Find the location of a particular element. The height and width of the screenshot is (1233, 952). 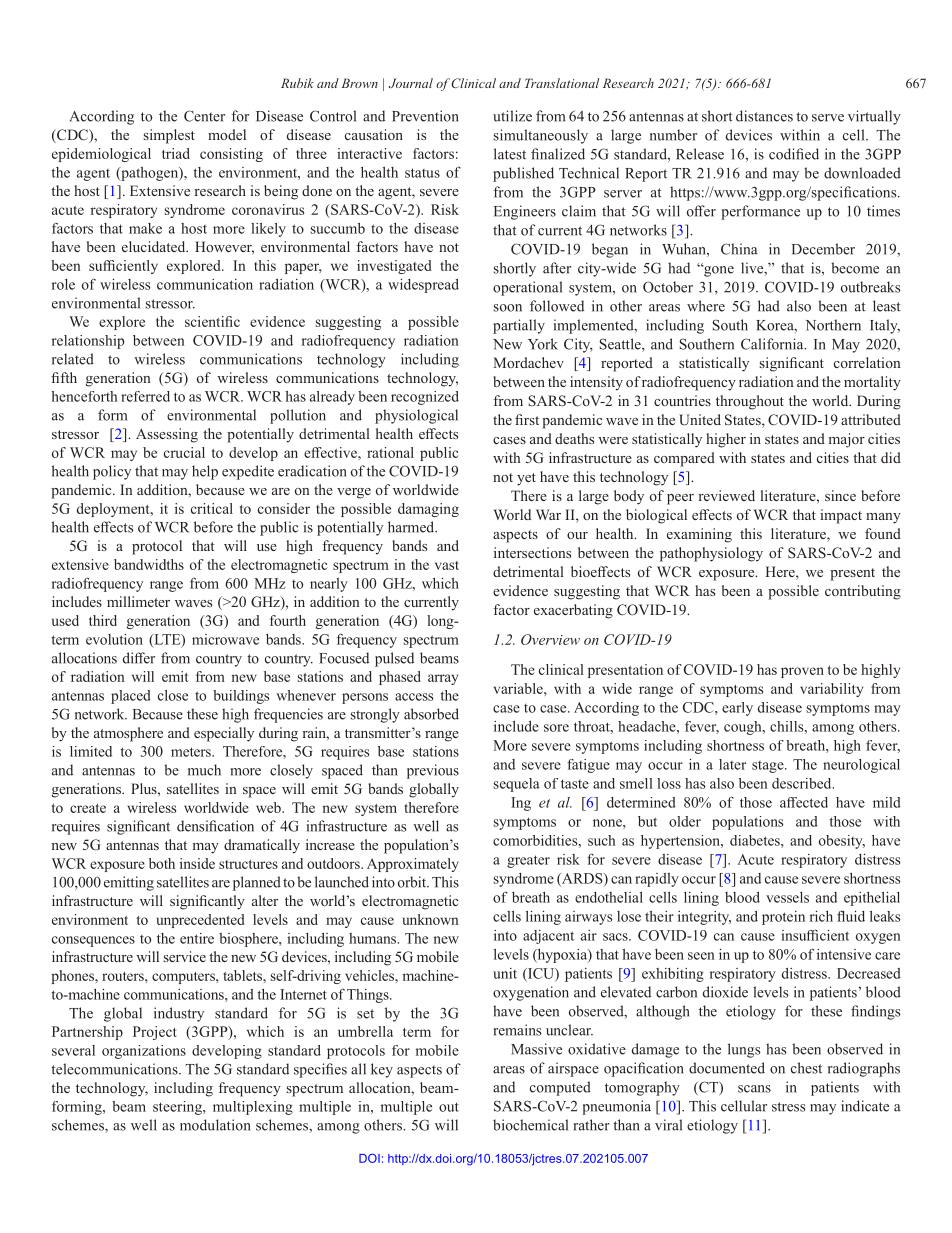

previous is located at coordinates (433, 771).
